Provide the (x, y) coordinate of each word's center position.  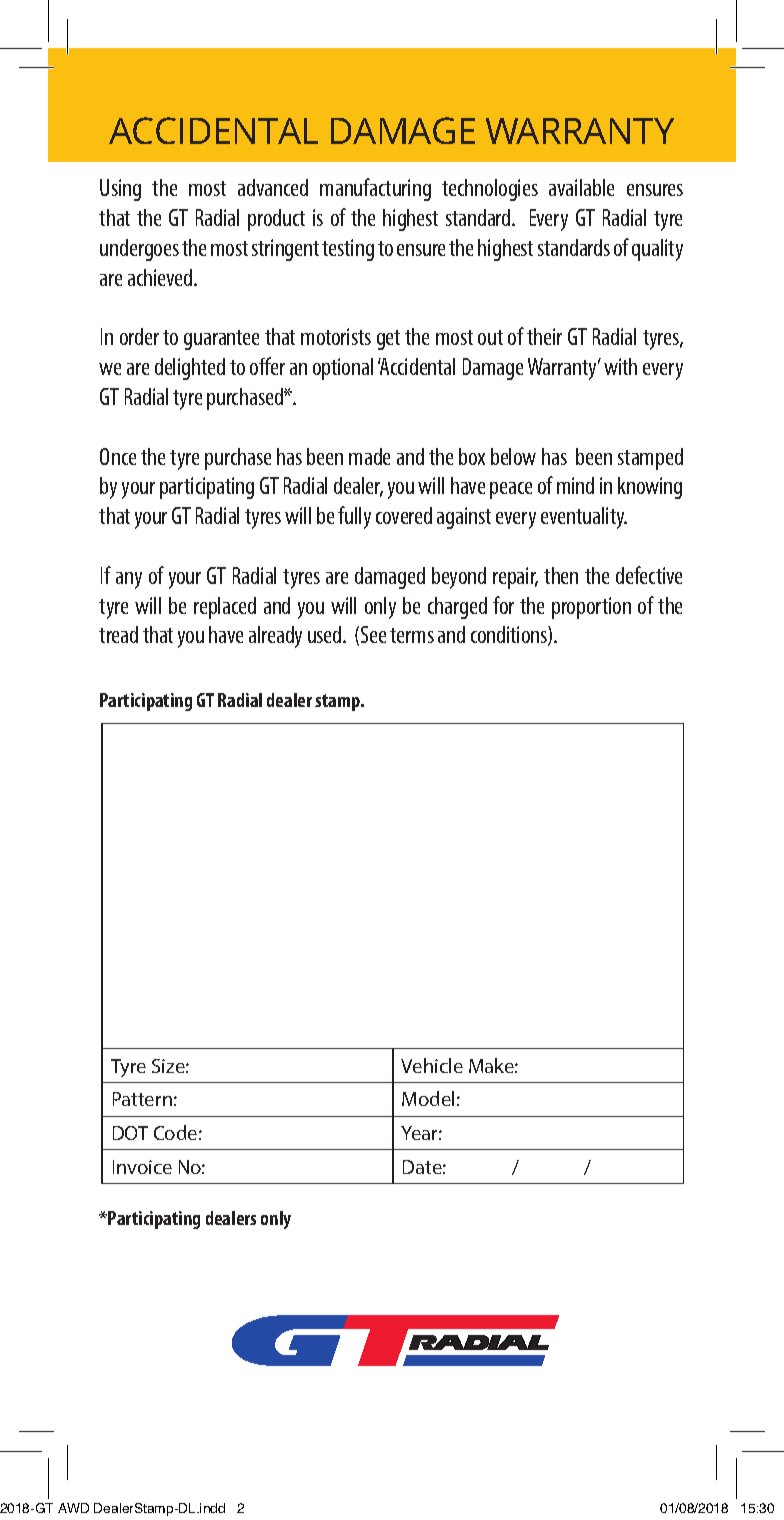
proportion (591, 608)
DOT (130, 1133)
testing (348, 250)
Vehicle (432, 1065)
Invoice (142, 1167)
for (503, 605)
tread (118, 634)
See (373, 634)
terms (412, 635)
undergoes (139, 250)
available (581, 187)
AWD (73, 1508)
